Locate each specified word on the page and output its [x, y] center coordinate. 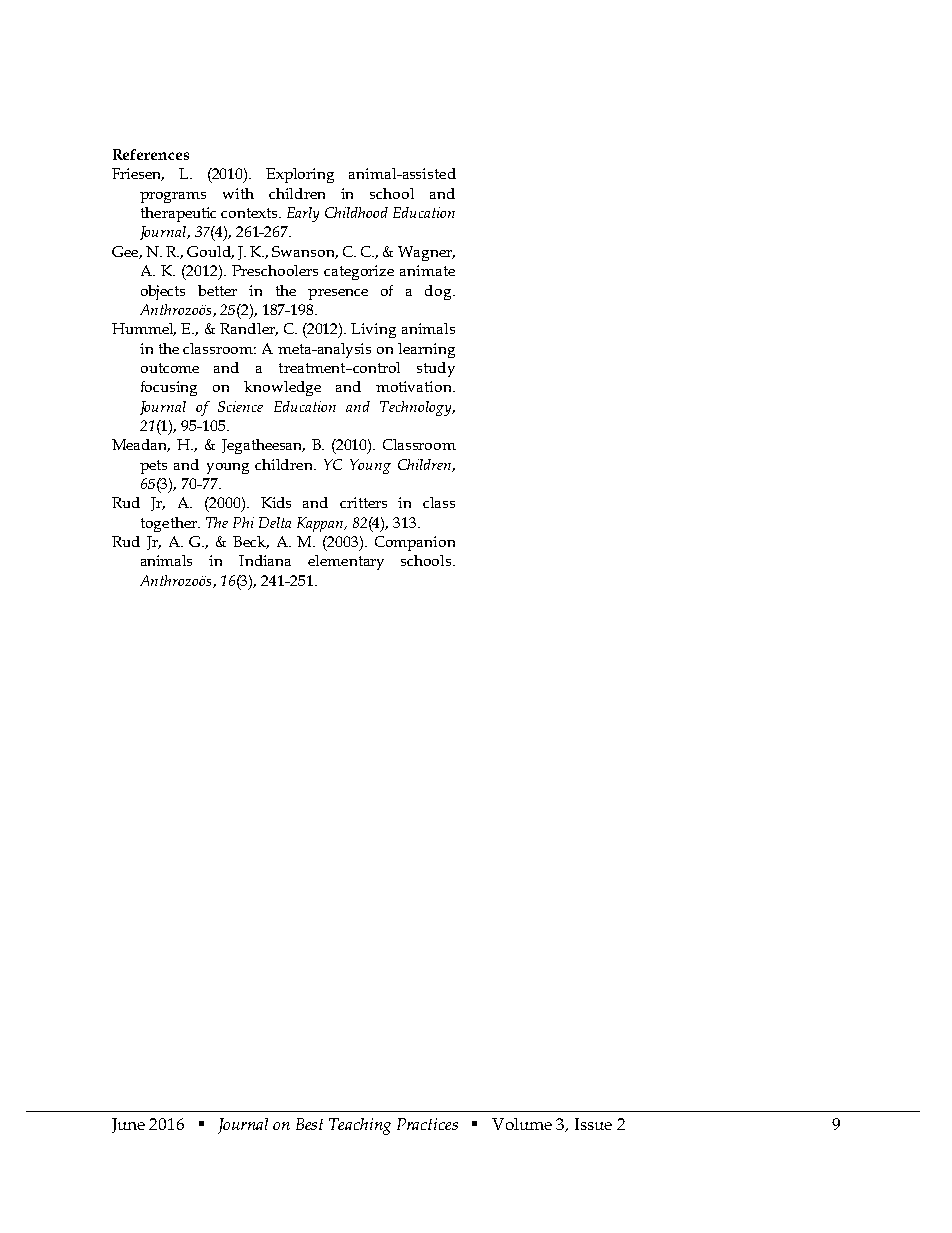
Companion [415, 543]
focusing [169, 388]
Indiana [265, 560]
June [128, 1125]
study [436, 369]
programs [173, 197]
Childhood [356, 212]
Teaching [360, 1126]
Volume [522, 1124]
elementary [346, 562]
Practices [427, 1124]
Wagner [426, 253]
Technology [417, 408]
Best [309, 1124]
